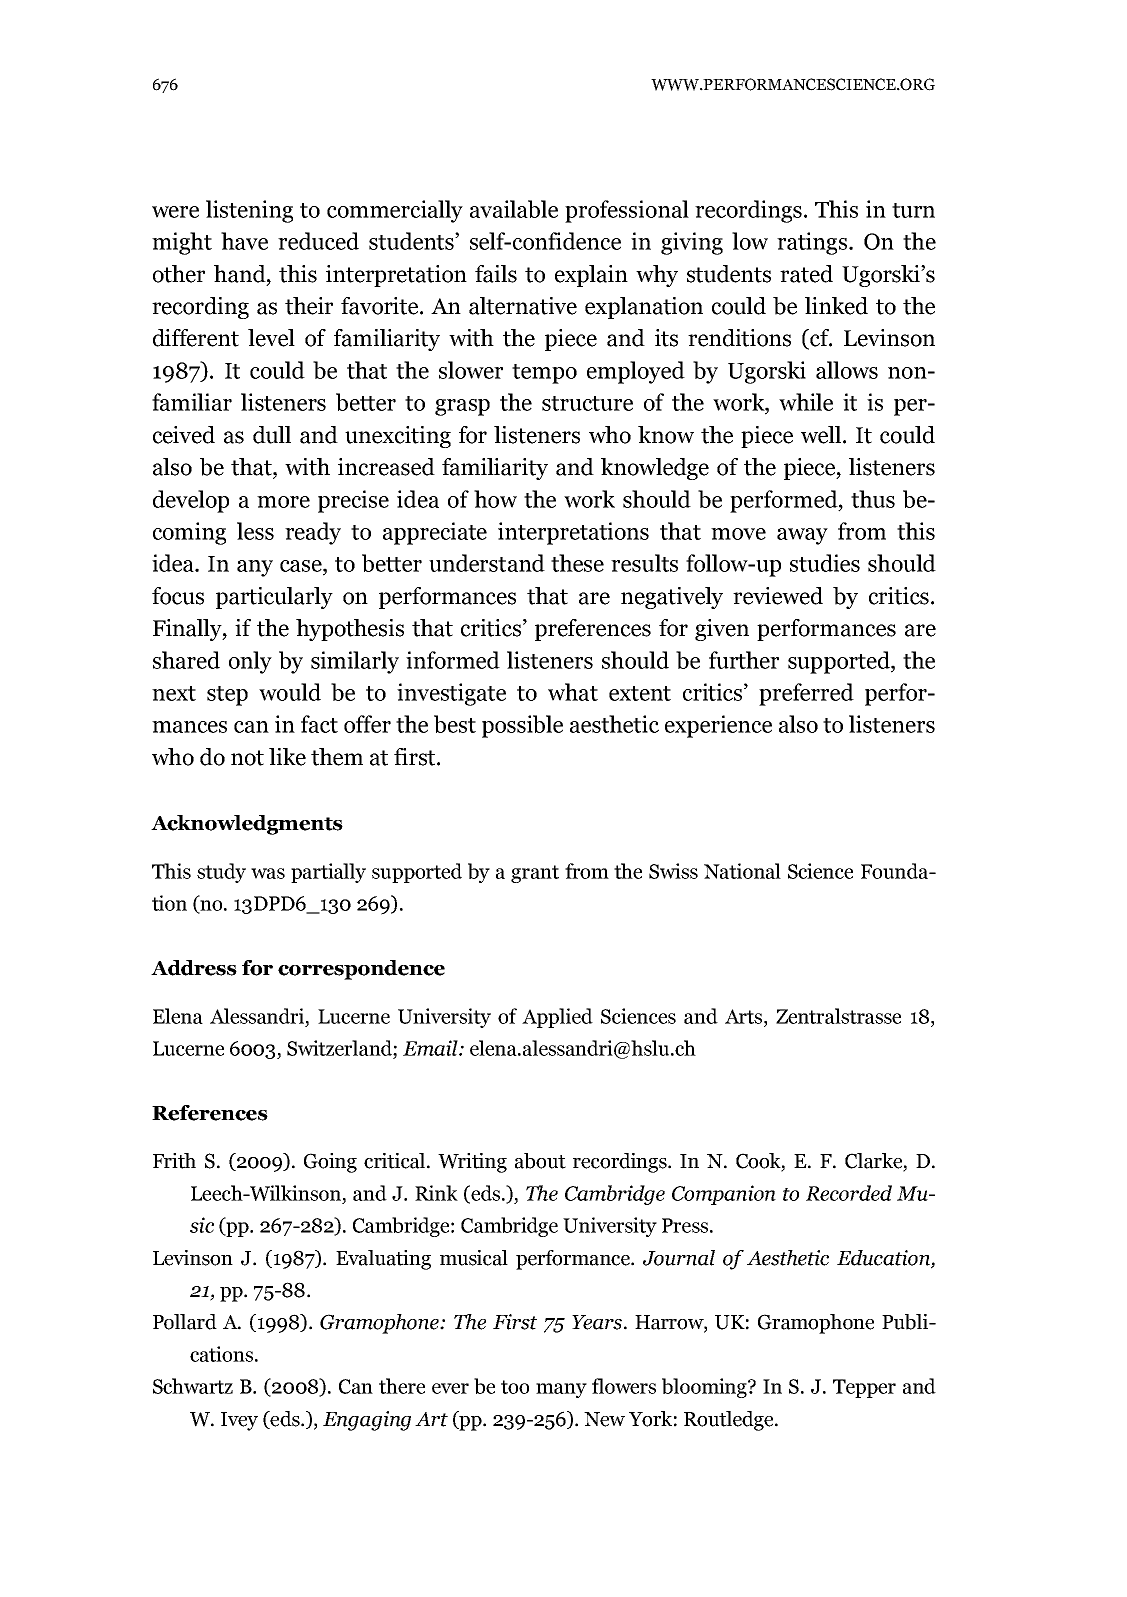 The width and height of the screenshot is (1127, 1597). Describe the element at coordinates (330, 1163) in the screenshot. I see `Going` at that location.
